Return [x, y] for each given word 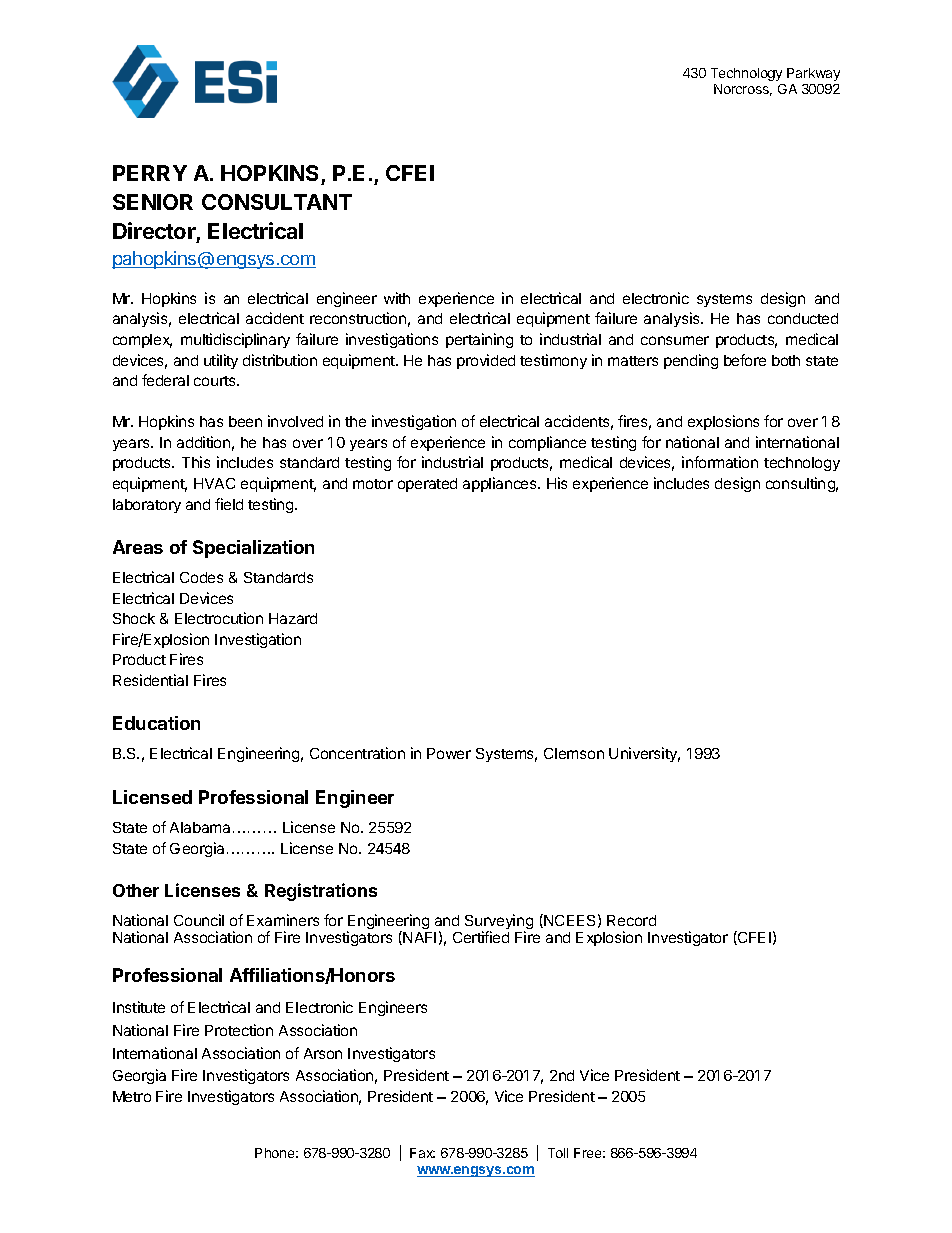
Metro [132, 1096]
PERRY [150, 173]
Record [631, 920]
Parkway [813, 74]
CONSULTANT [277, 202]
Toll [558, 1153]
